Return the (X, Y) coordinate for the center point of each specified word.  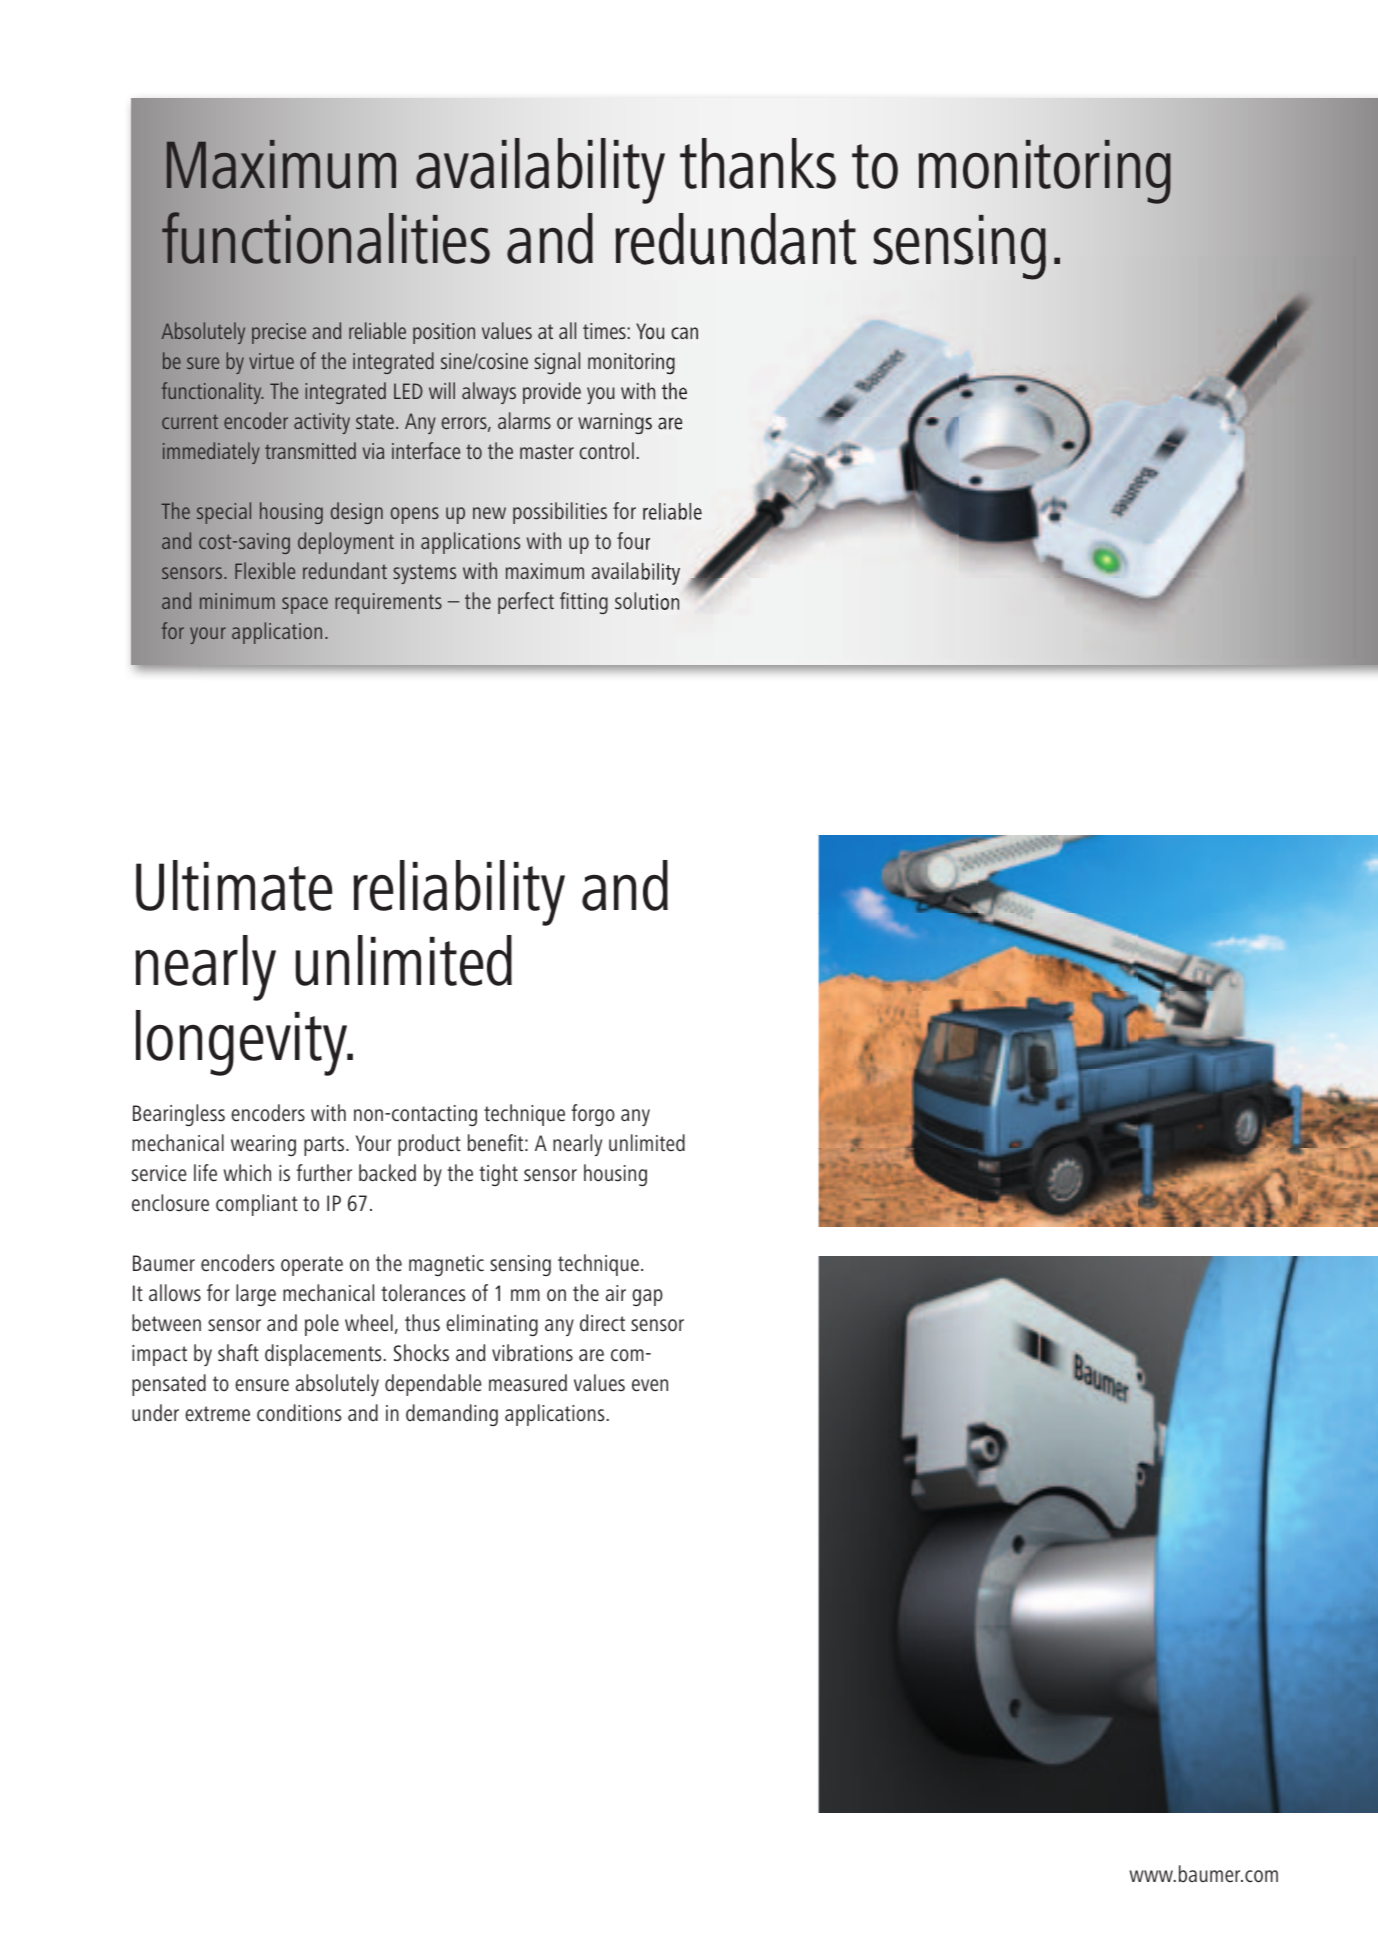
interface (426, 450)
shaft (238, 1352)
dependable (433, 1385)
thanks (758, 163)
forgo (593, 1115)
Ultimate (234, 885)
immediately (211, 453)
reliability (459, 893)
